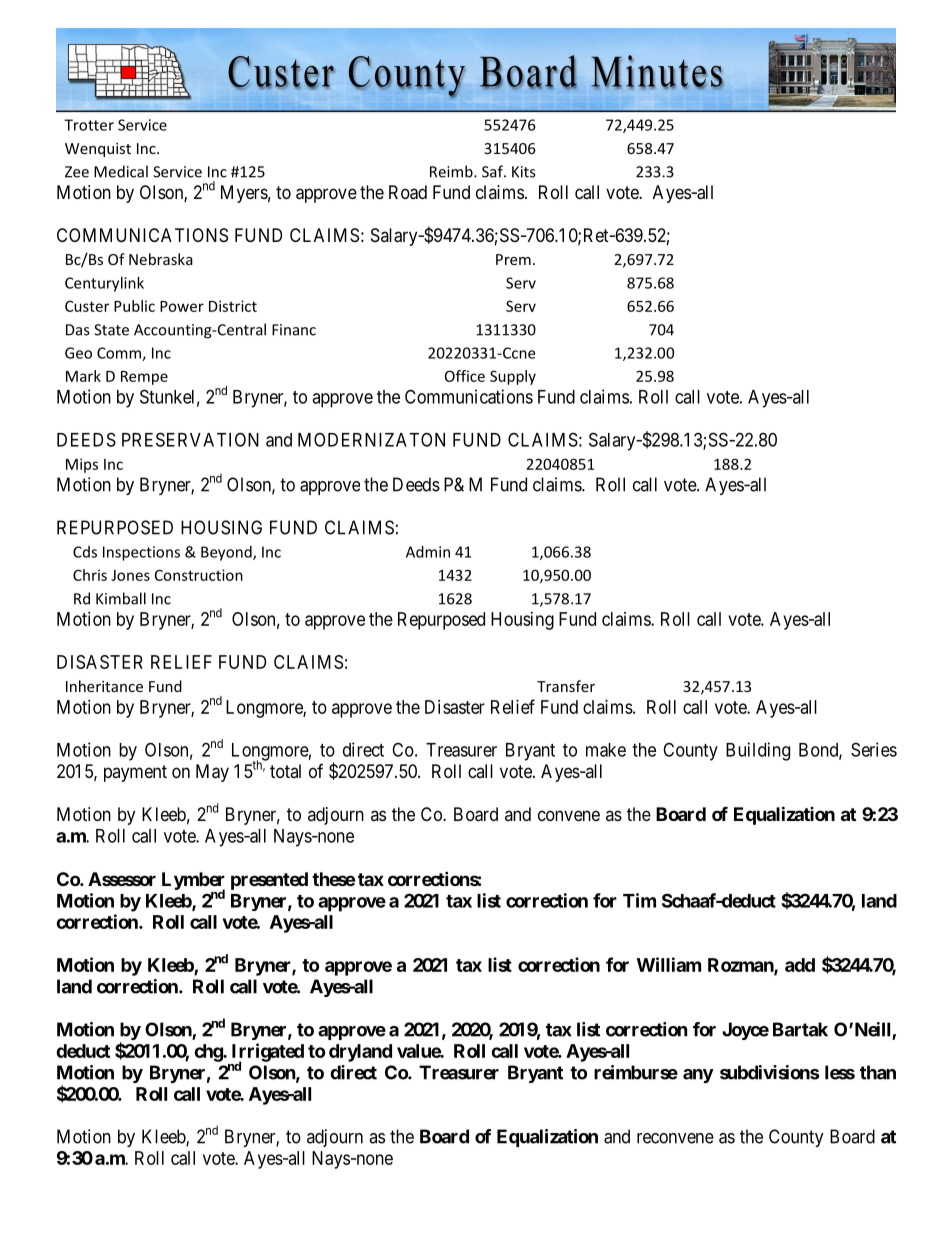  What do you see at coordinates (606, 750) in the page?
I see `make` at bounding box center [606, 750].
